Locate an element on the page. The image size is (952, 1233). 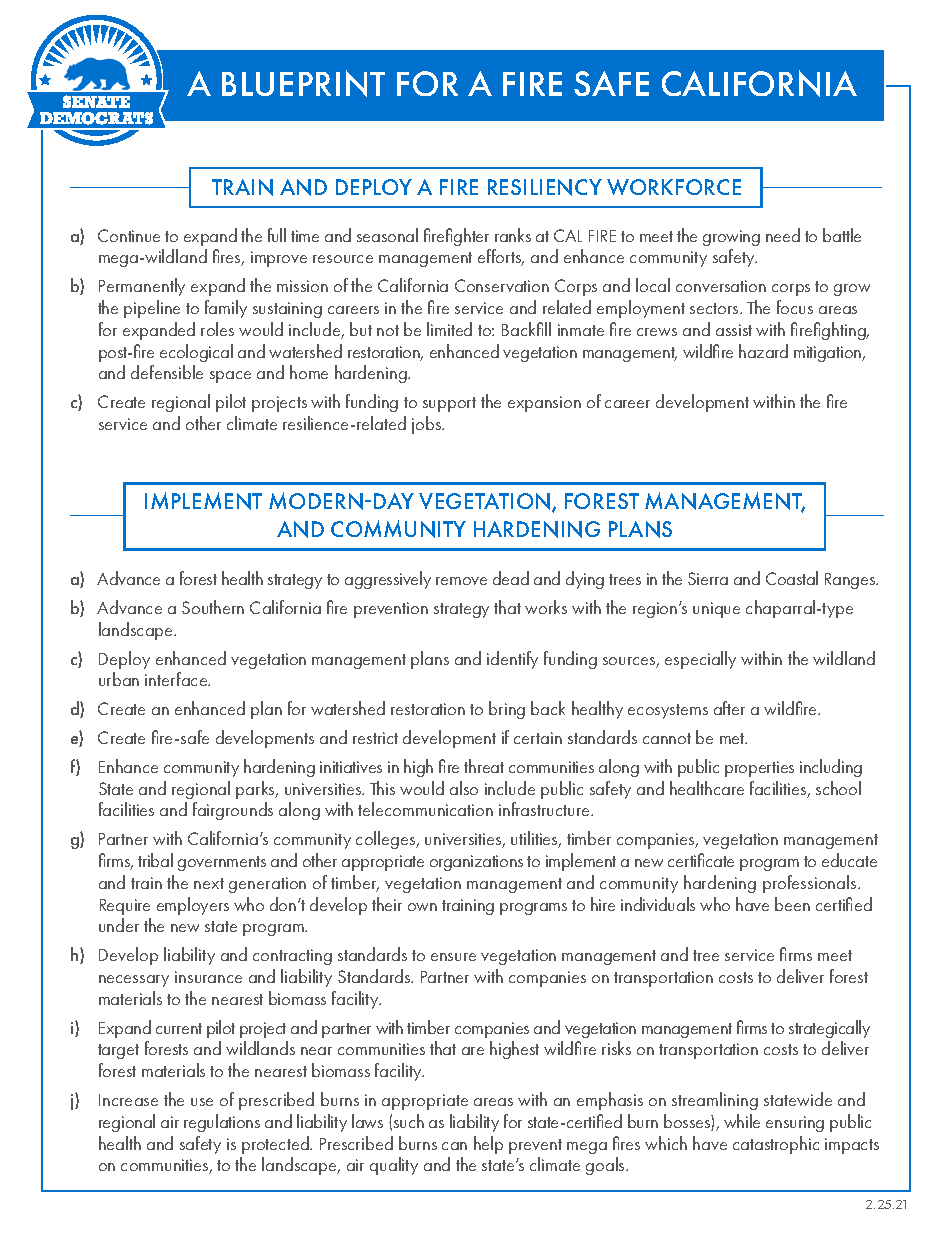
identify is located at coordinates (512, 660).
